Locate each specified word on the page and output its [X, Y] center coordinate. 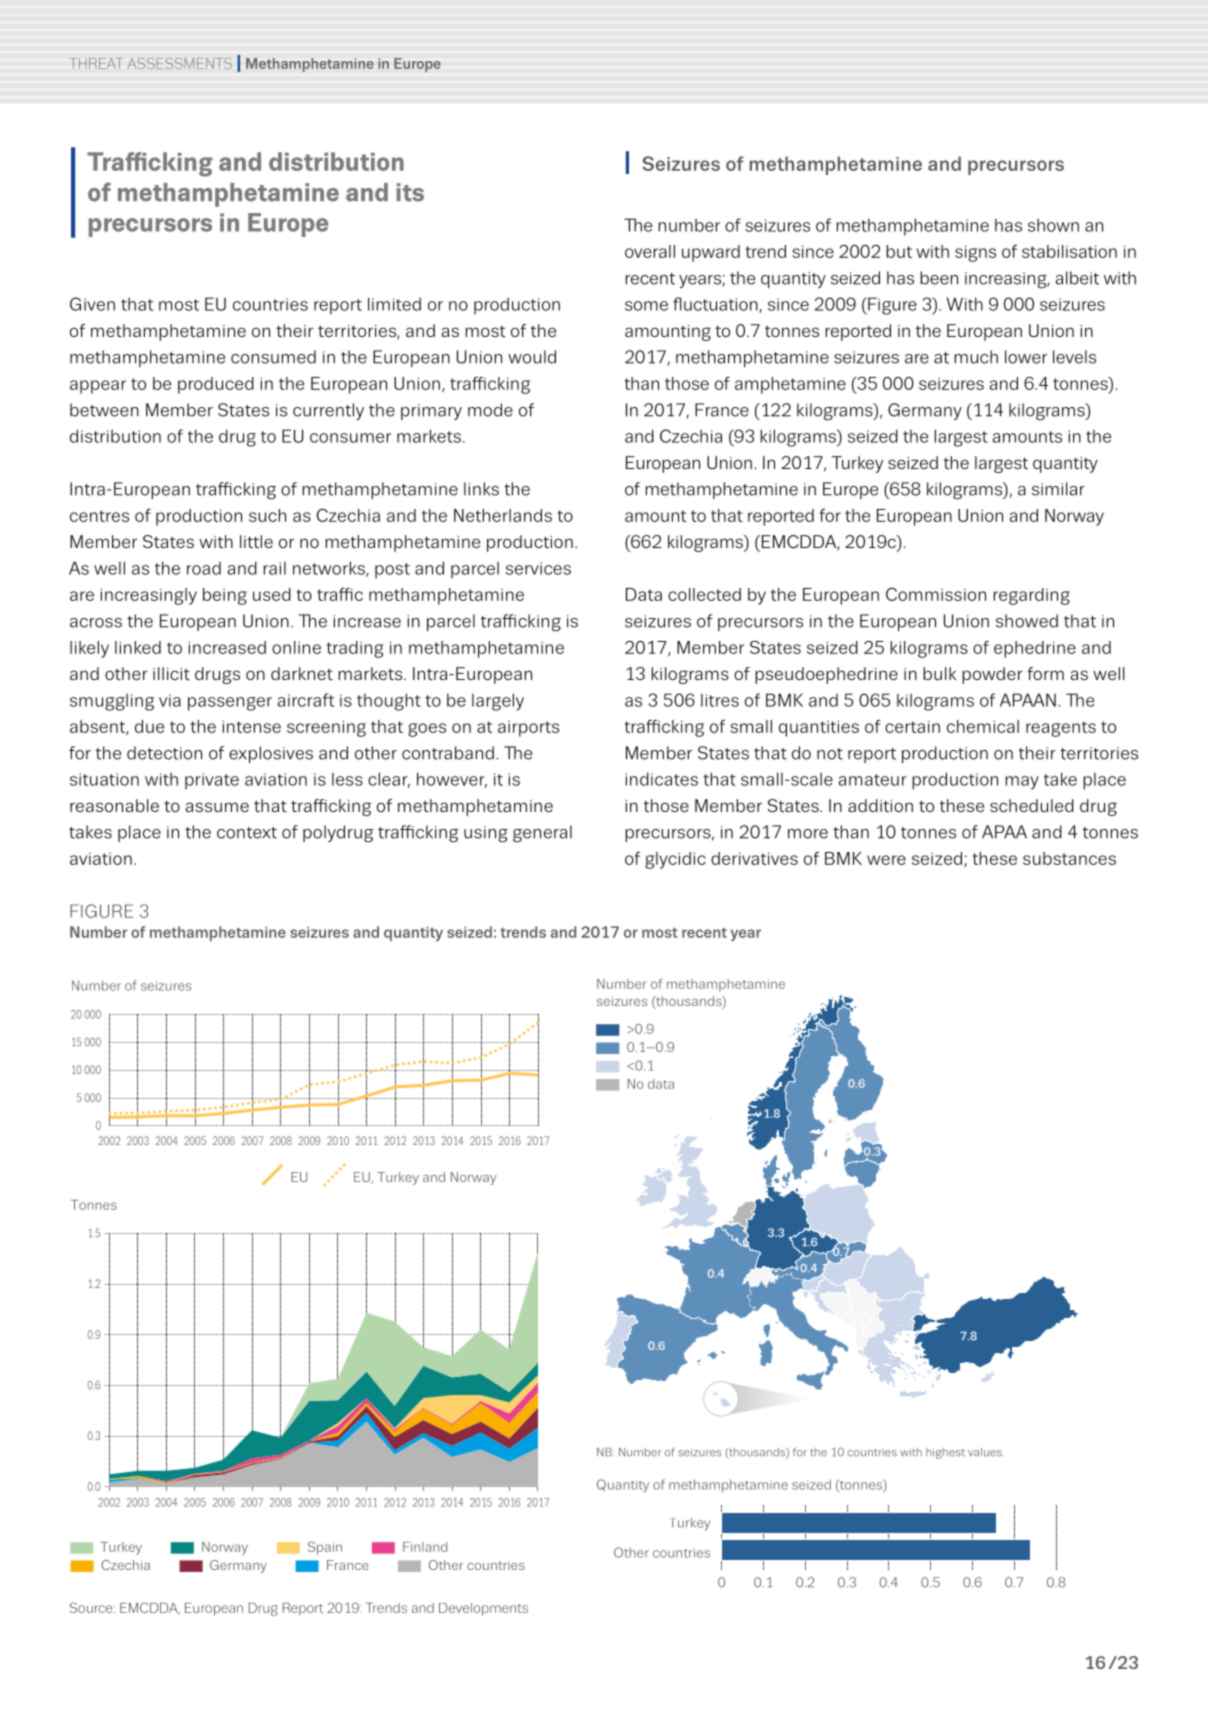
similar [1058, 489]
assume [217, 807]
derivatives [754, 858]
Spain [325, 1548]
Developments [483, 1609]
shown [1053, 225]
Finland [425, 1547]
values [986, 1452]
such [267, 515]
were [886, 860]
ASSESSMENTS [180, 63]
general [542, 834]
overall [650, 251]
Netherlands [503, 515]
